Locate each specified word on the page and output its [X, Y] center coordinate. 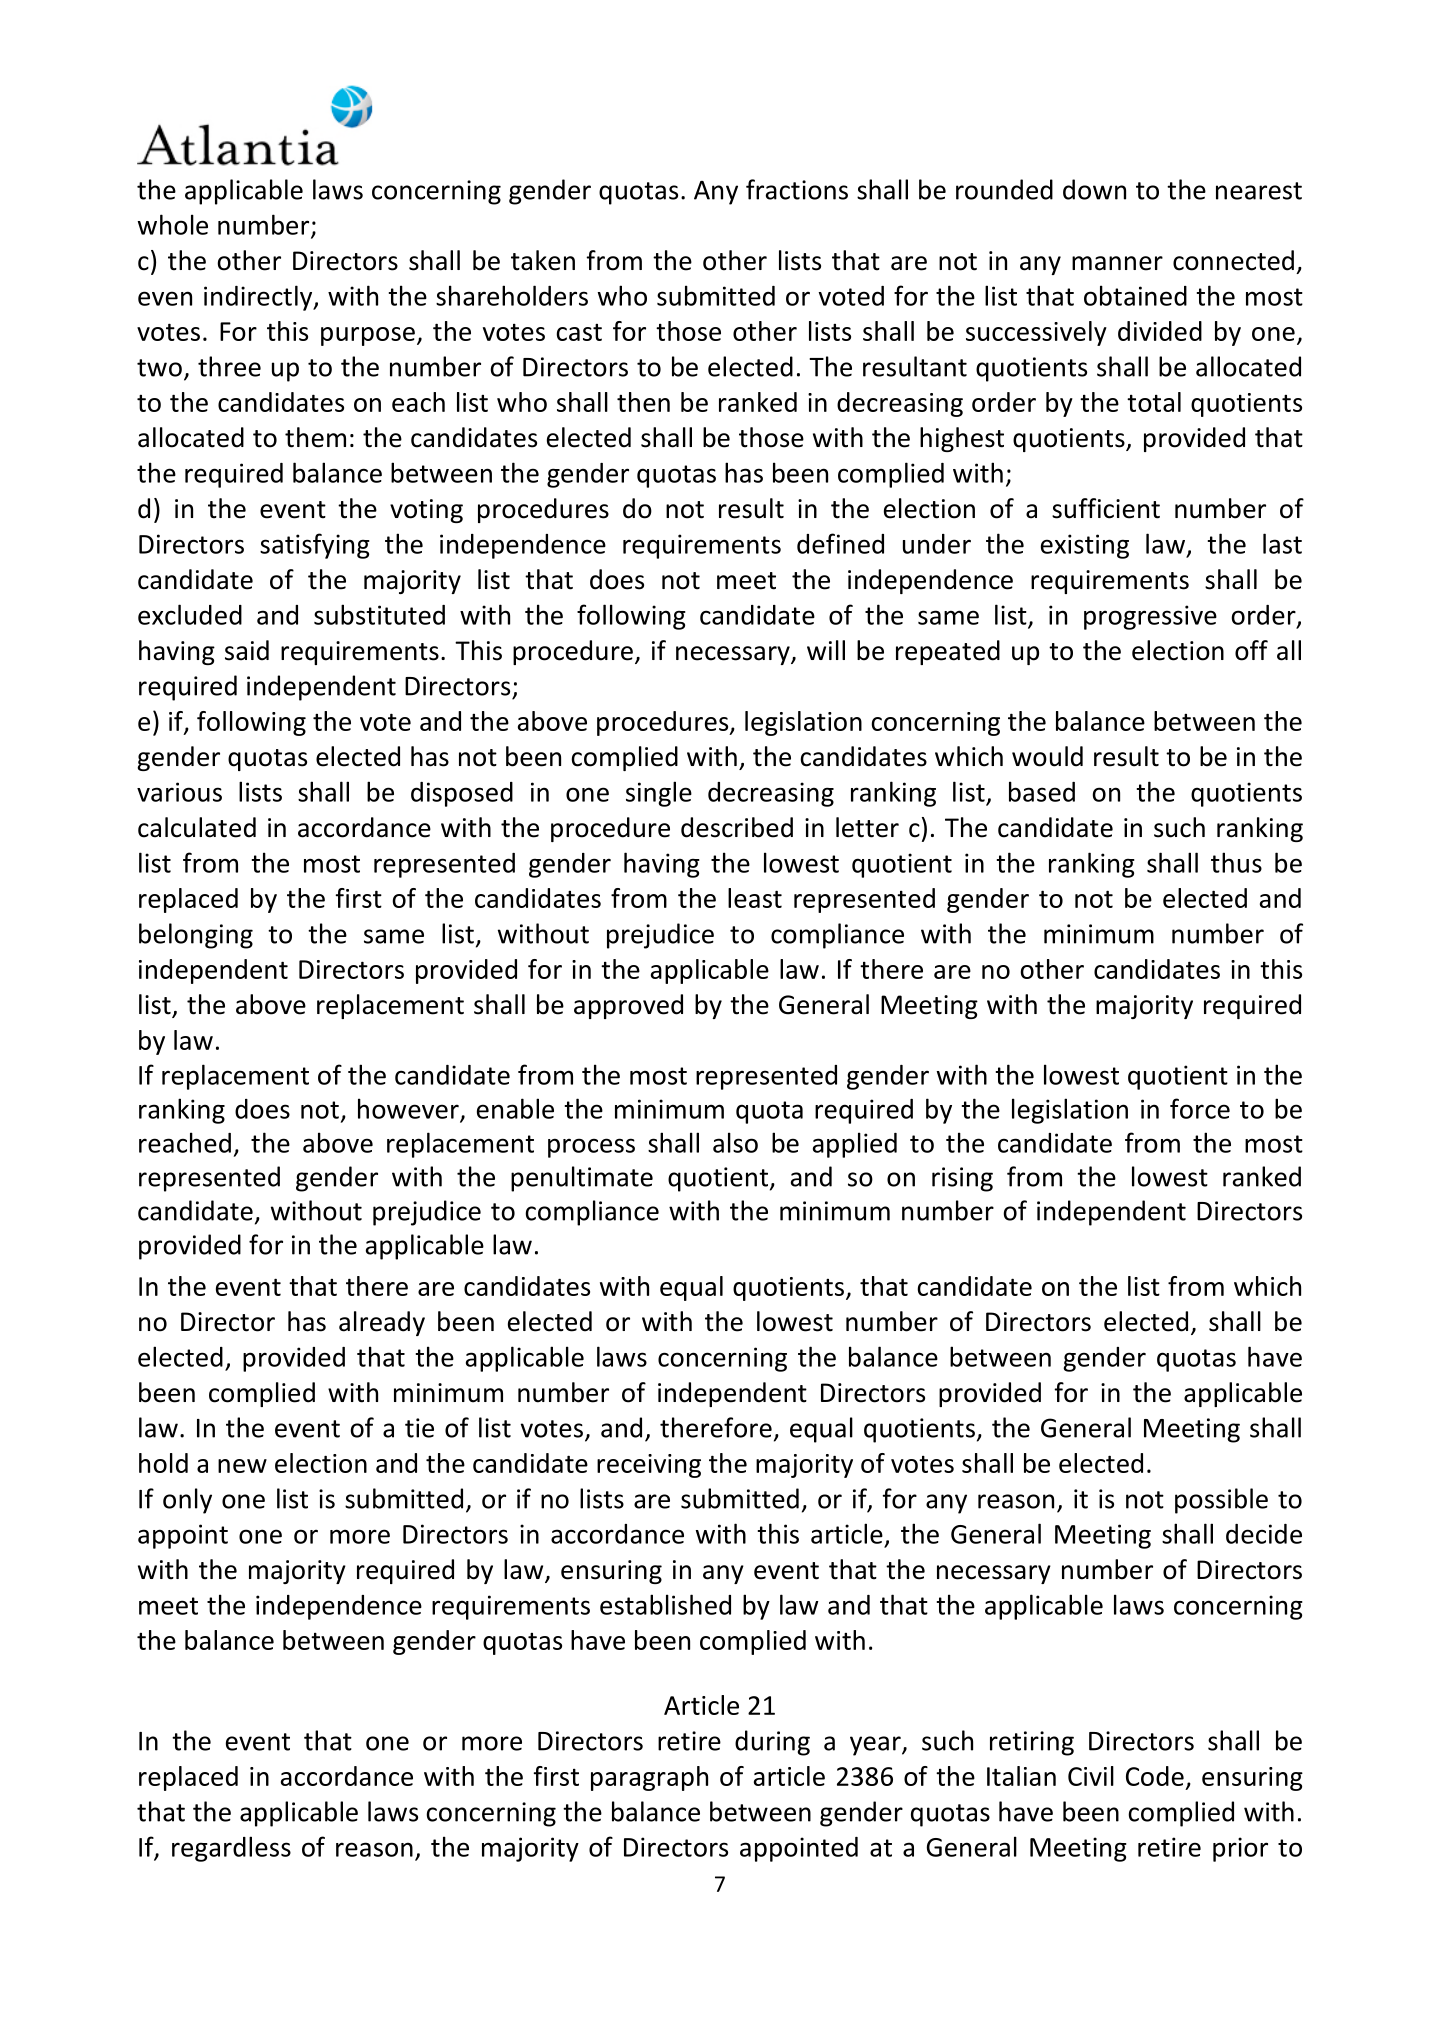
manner [1117, 263]
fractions [797, 189]
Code [1155, 1776]
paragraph [649, 1778]
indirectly [259, 298]
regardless [231, 1849]
